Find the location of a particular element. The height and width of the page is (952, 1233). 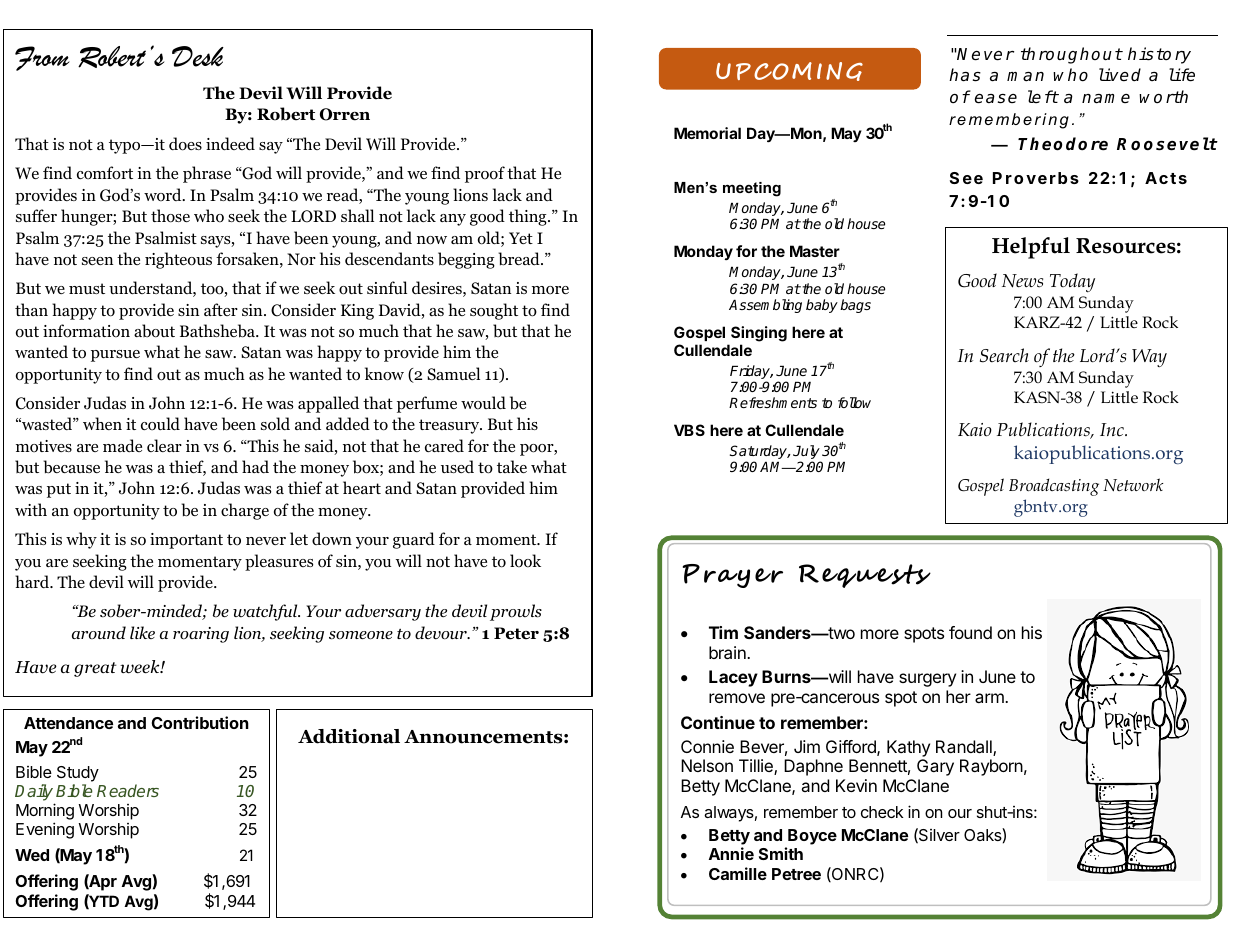

Peter is located at coordinates (516, 633).
